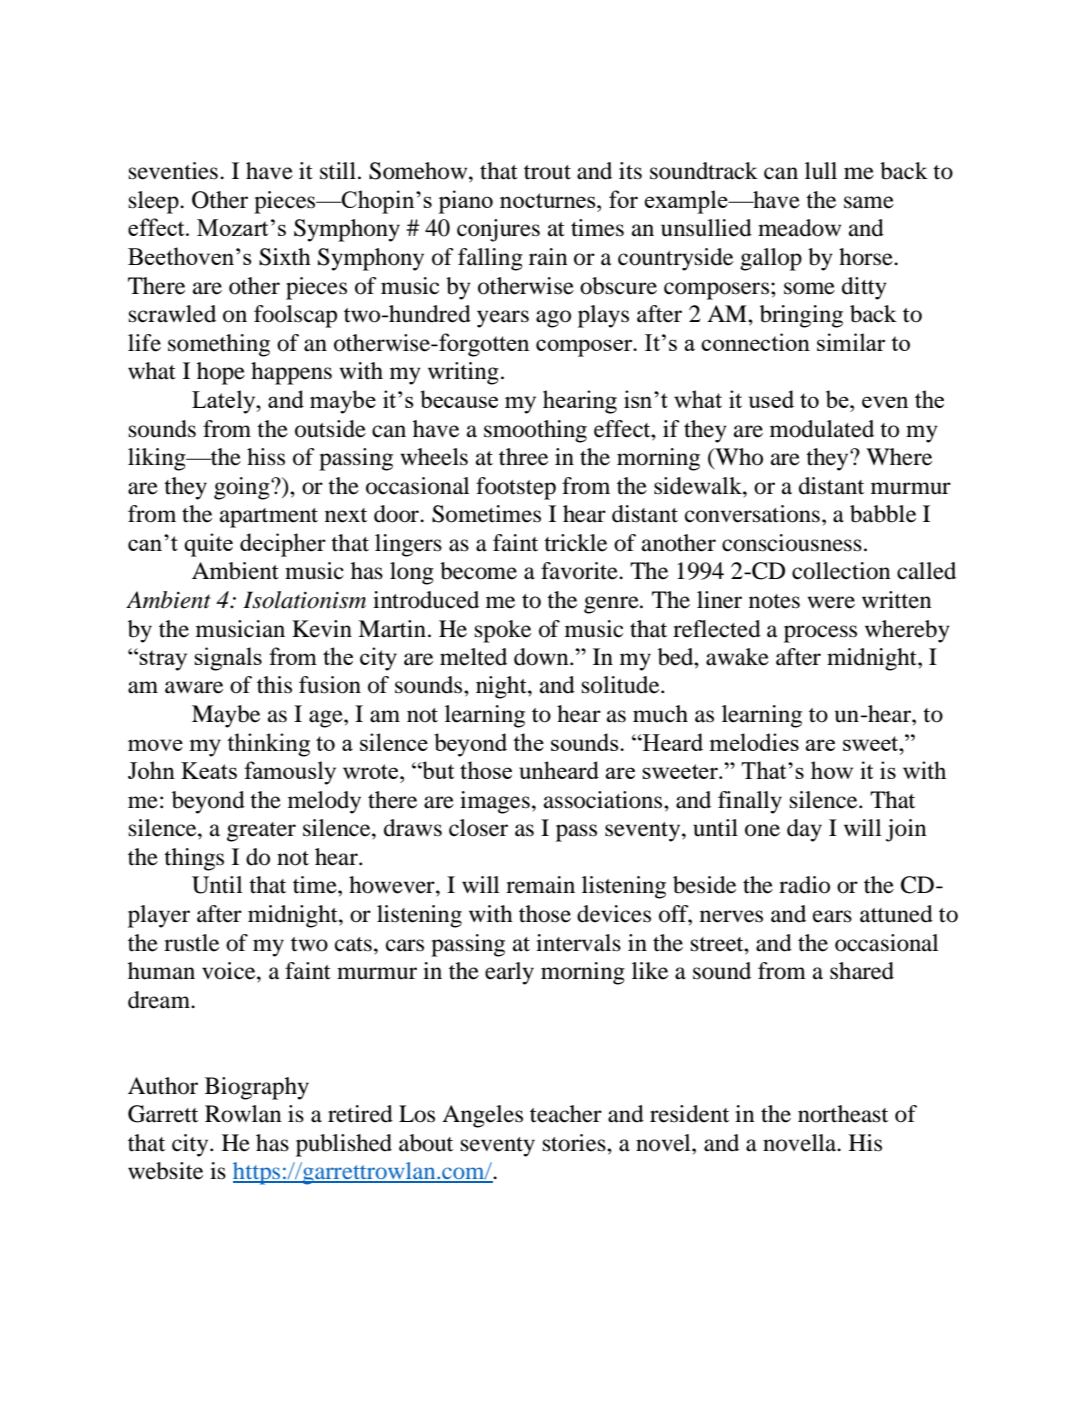 The height and width of the screenshot is (1405, 1086). What do you see at coordinates (547, 172) in the screenshot?
I see `trout` at bounding box center [547, 172].
